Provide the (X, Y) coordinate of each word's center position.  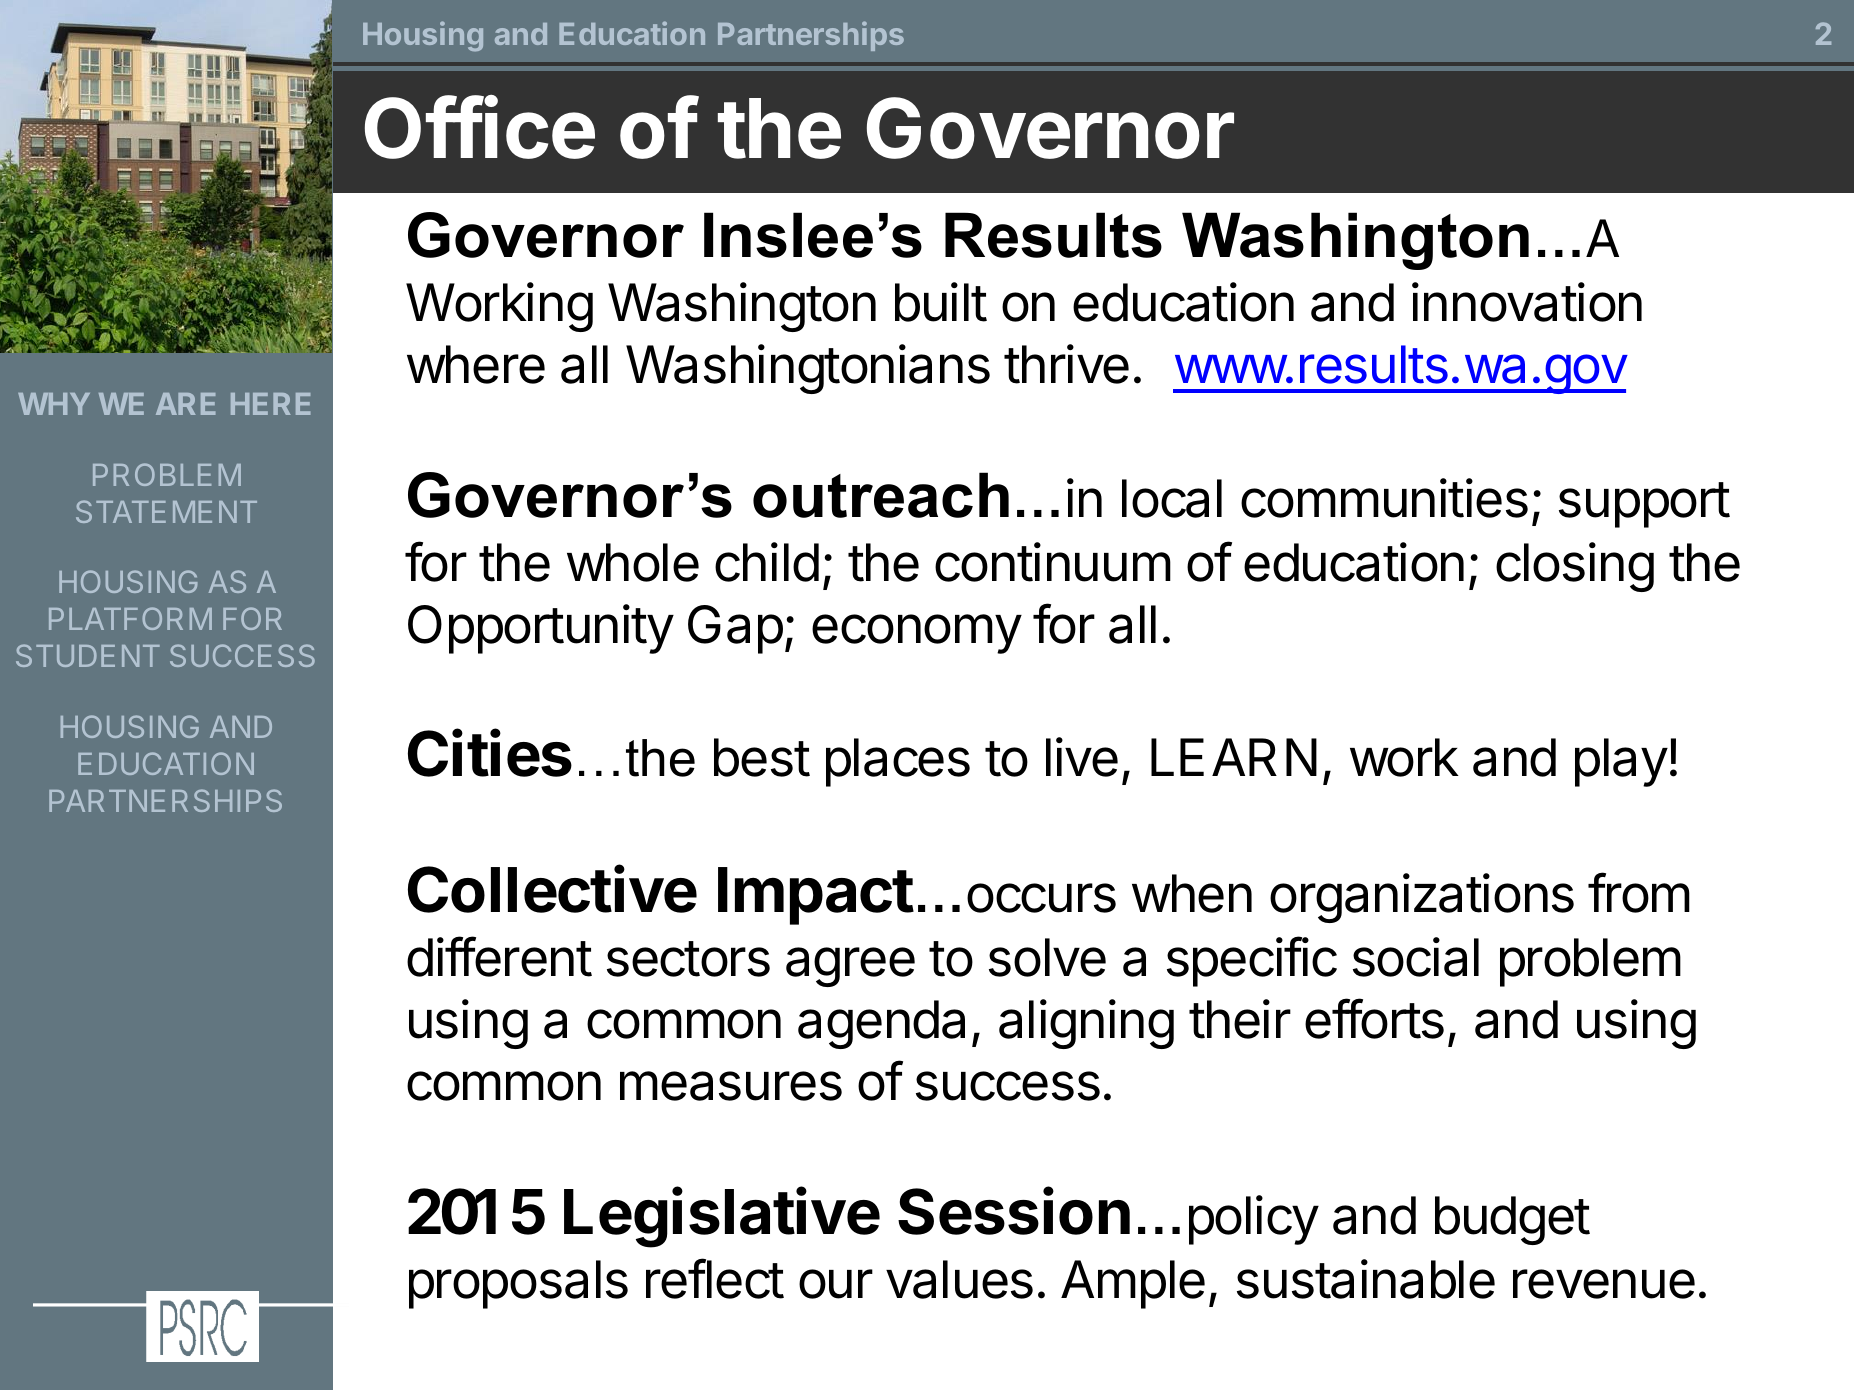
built (941, 302)
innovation (1527, 302)
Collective (552, 889)
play (1621, 762)
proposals (518, 1284)
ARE (185, 404)
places (898, 762)
